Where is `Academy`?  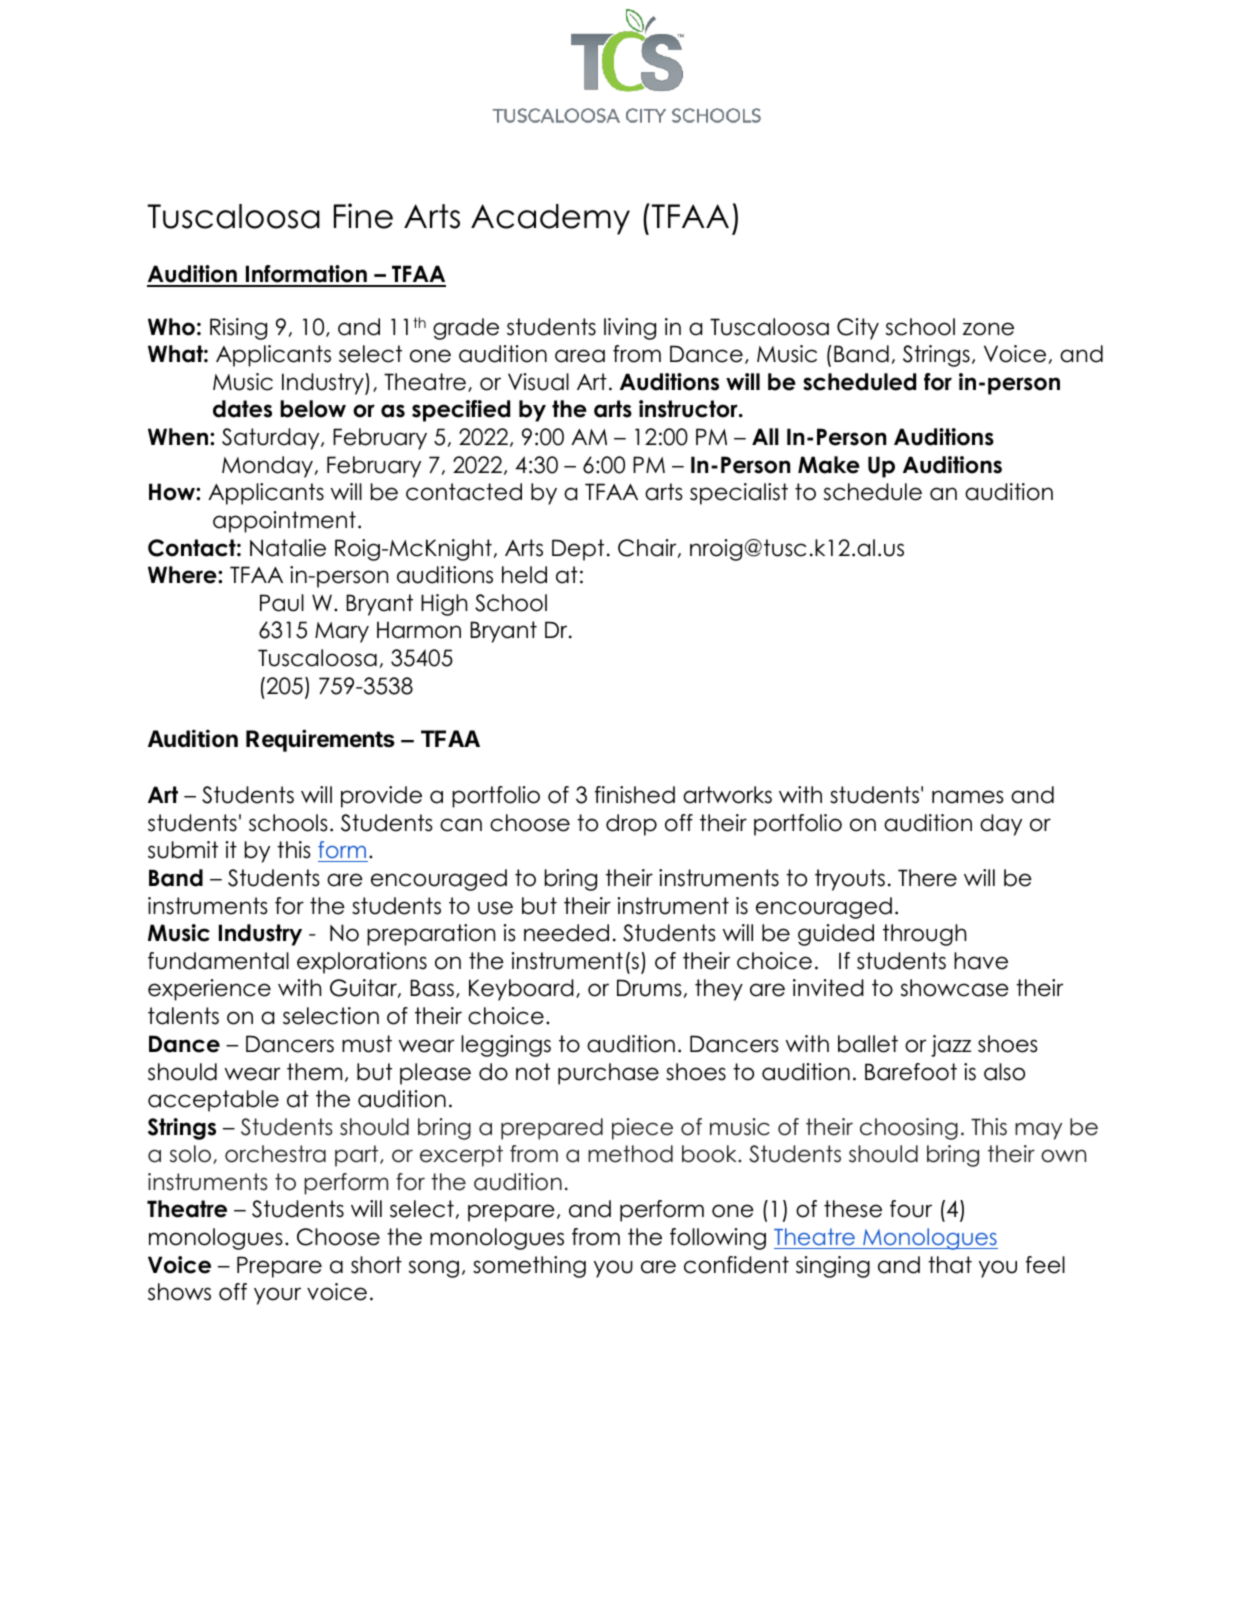 Academy is located at coordinates (550, 219).
